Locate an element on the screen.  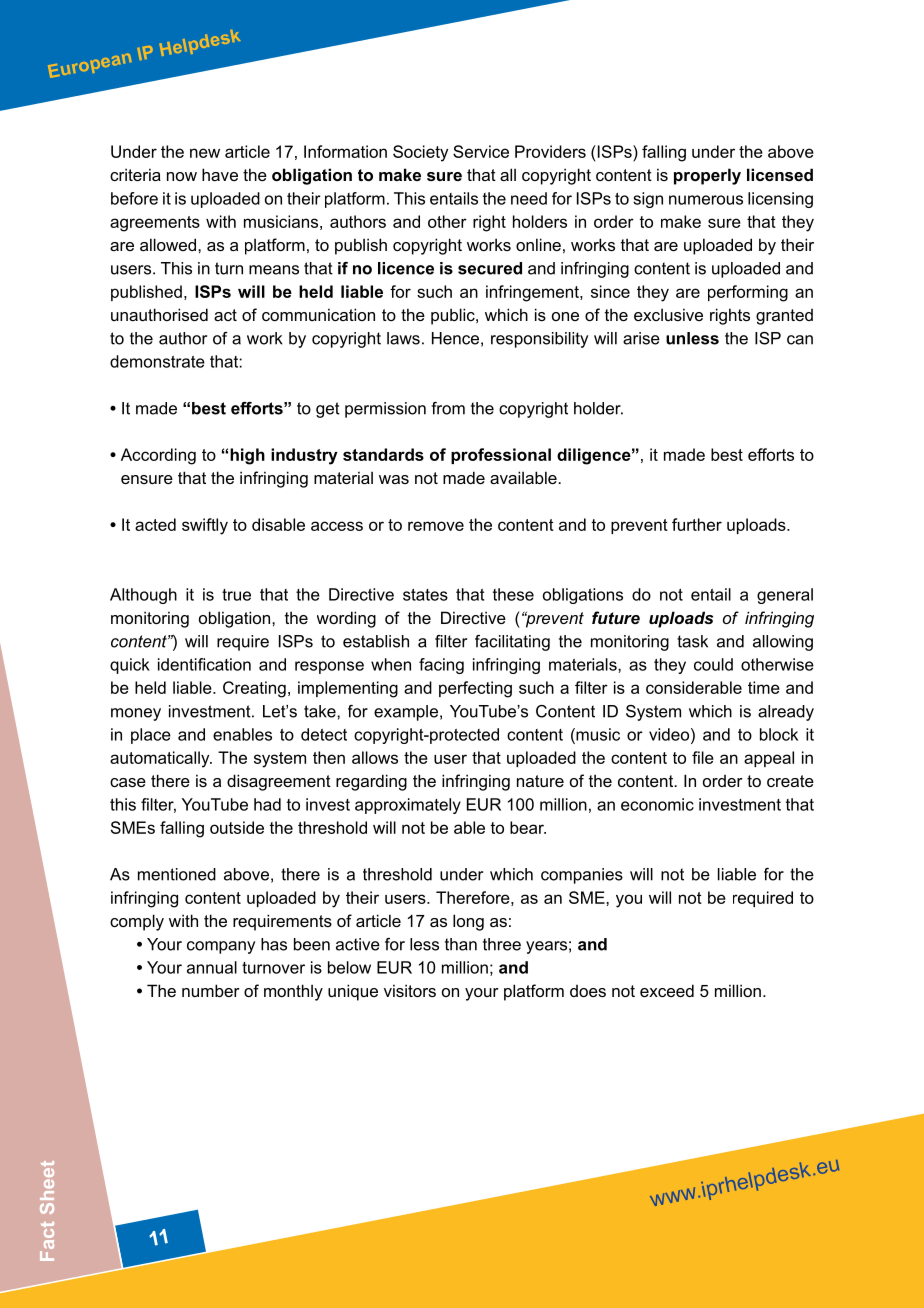
annual is located at coordinates (212, 967).
